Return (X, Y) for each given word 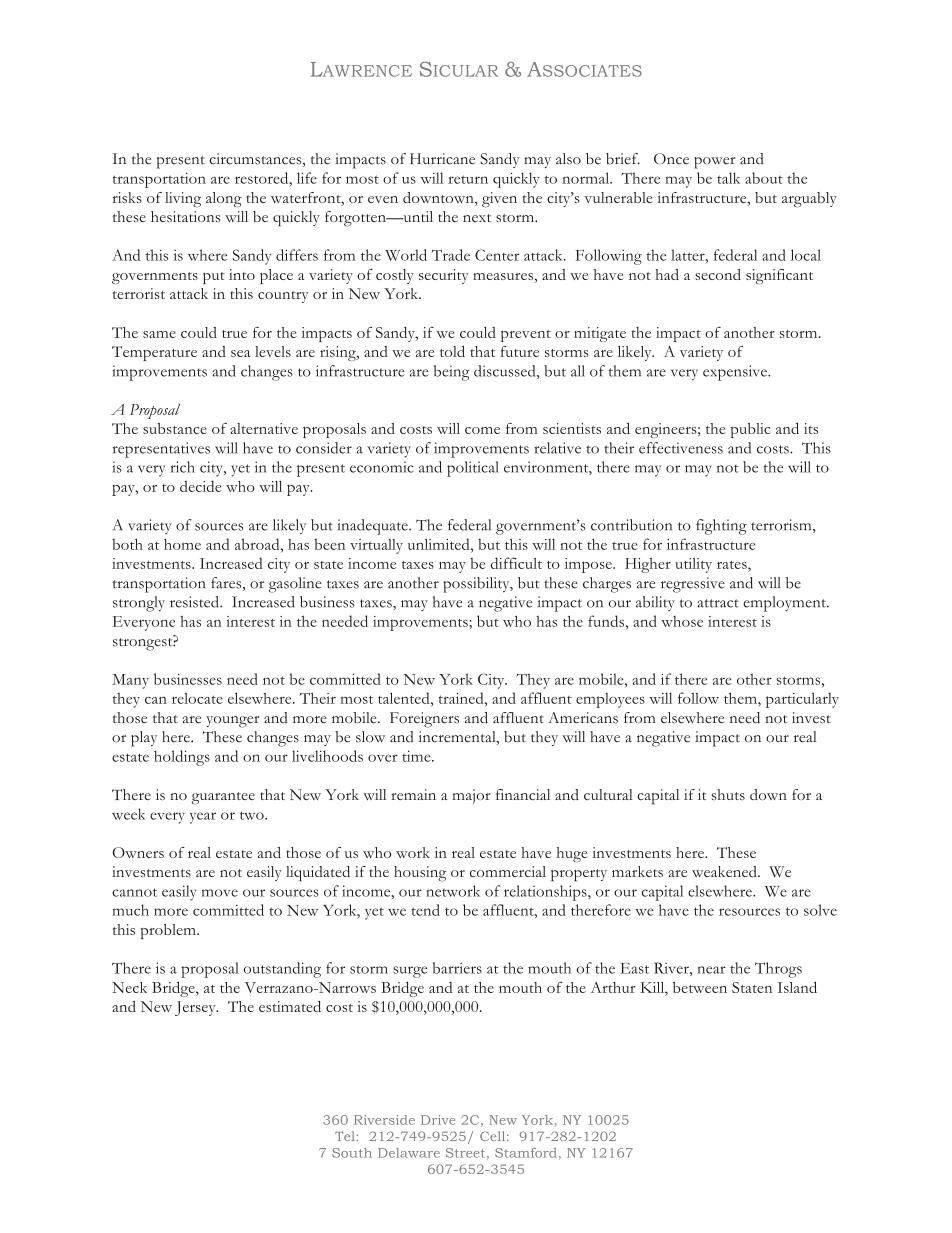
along (224, 199)
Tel (346, 1136)
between (700, 987)
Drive (438, 1120)
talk (728, 178)
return (468, 179)
